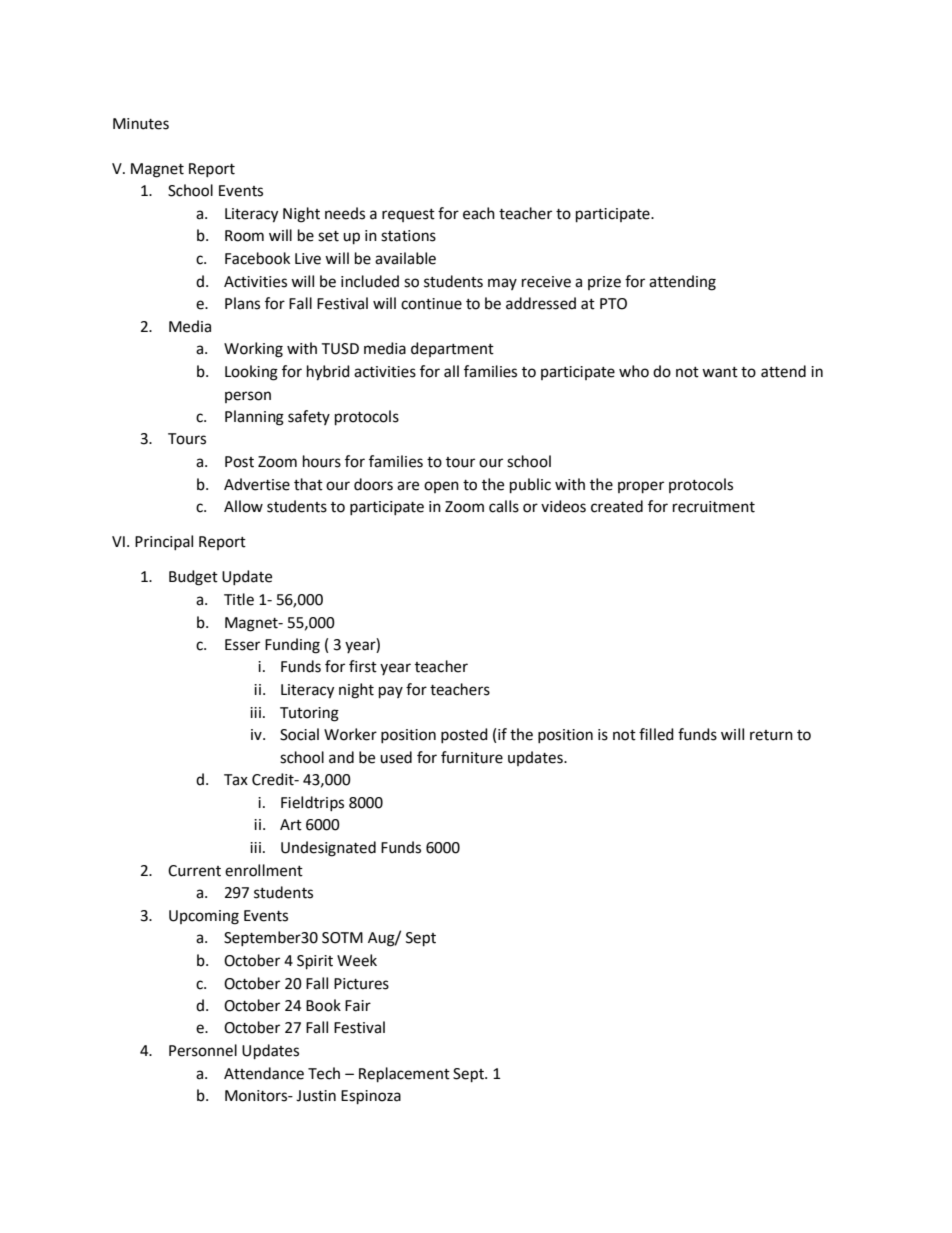  I want to click on open, so click(441, 487).
